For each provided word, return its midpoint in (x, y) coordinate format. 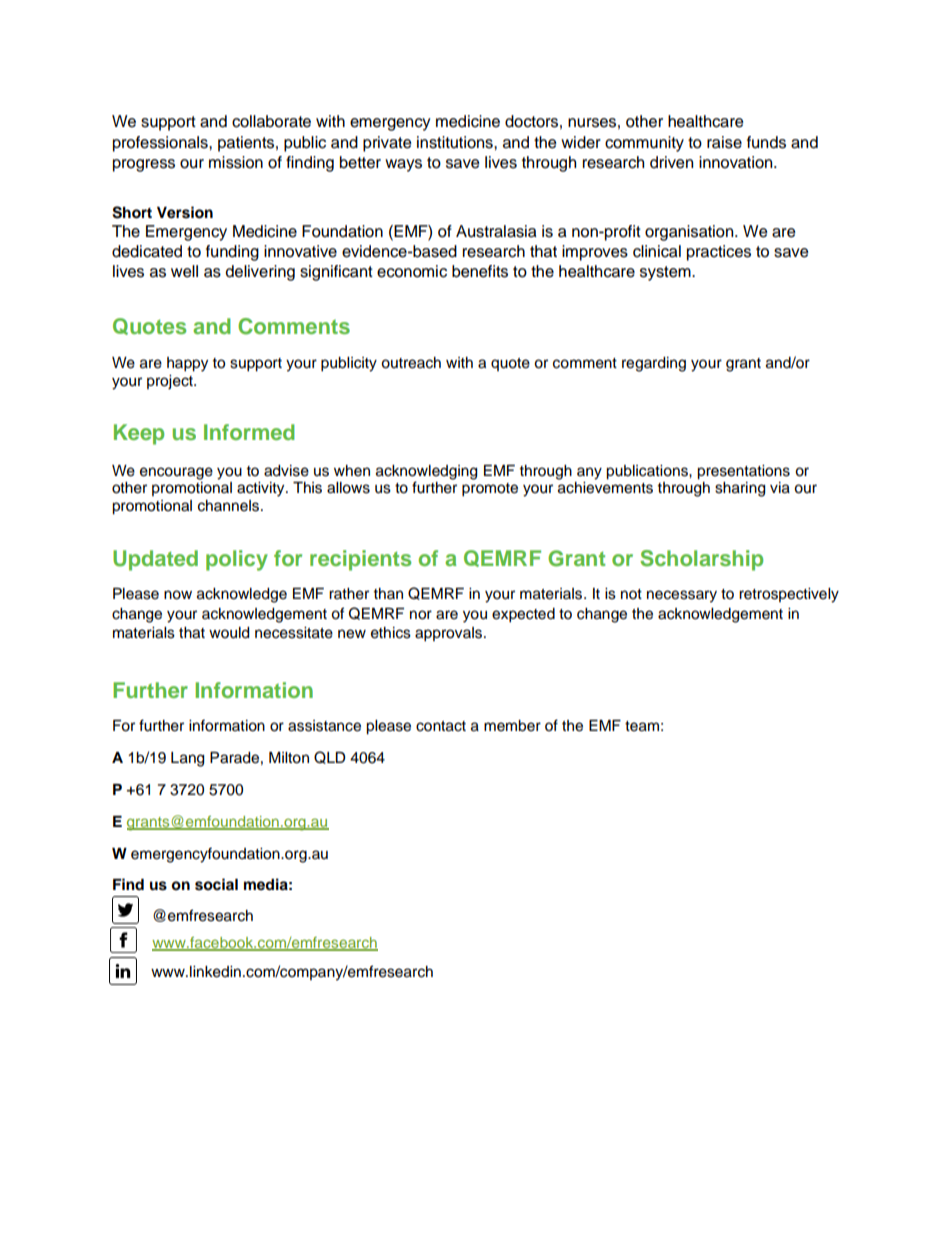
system (666, 273)
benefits (480, 271)
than (388, 593)
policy (237, 560)
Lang (187, 759)
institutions (456, 142)
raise (724, 142)
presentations (743, 472)
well (184, 271)
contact (441, 726)
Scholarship (701, 560)
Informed (249, 432)
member (512, 726)
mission (236, 162)
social (216, 884)
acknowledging (426, 472)
